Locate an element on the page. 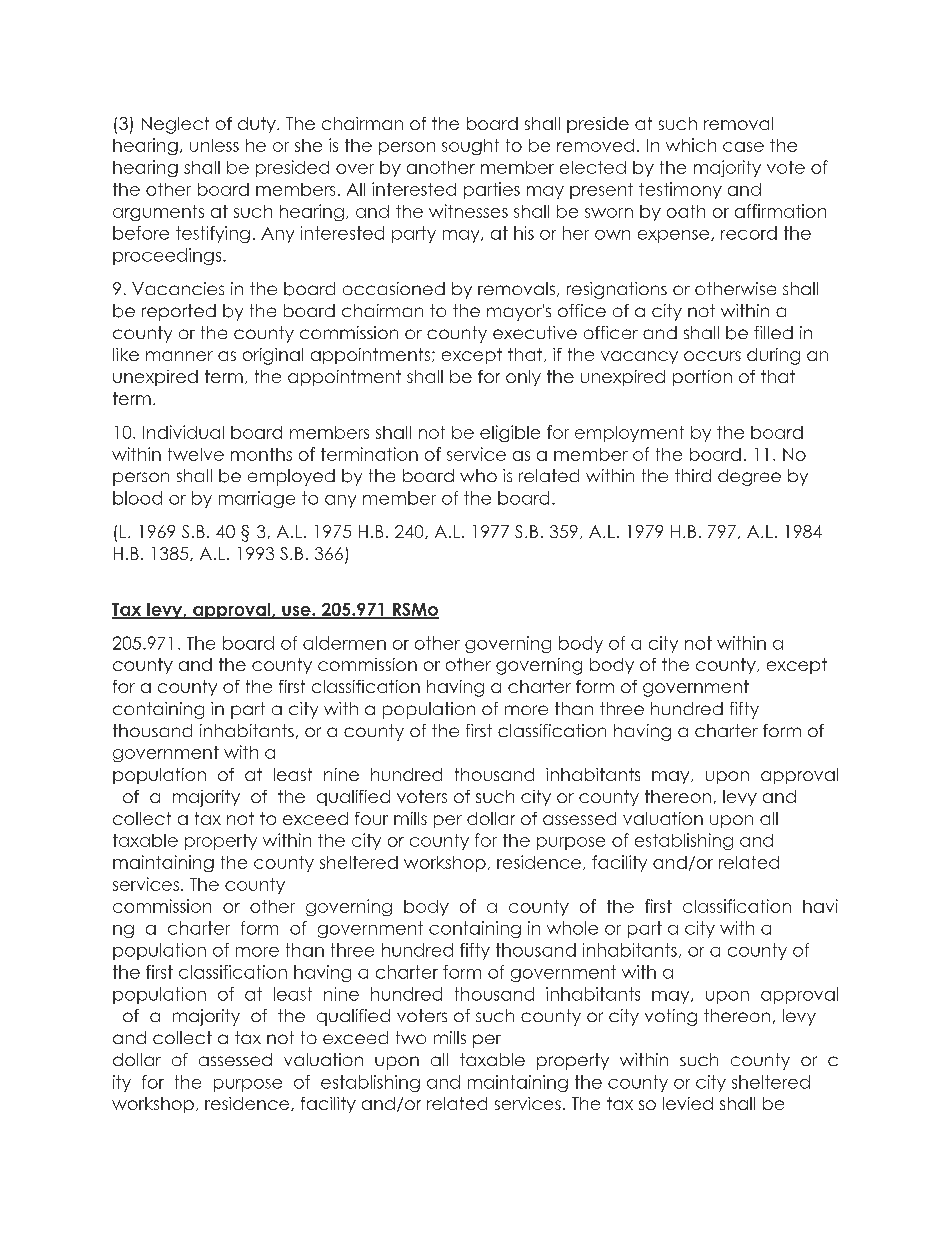 Image resolution: width=952 pixels, height=1233 pixels. sought is located at coordinates (470, 147).
